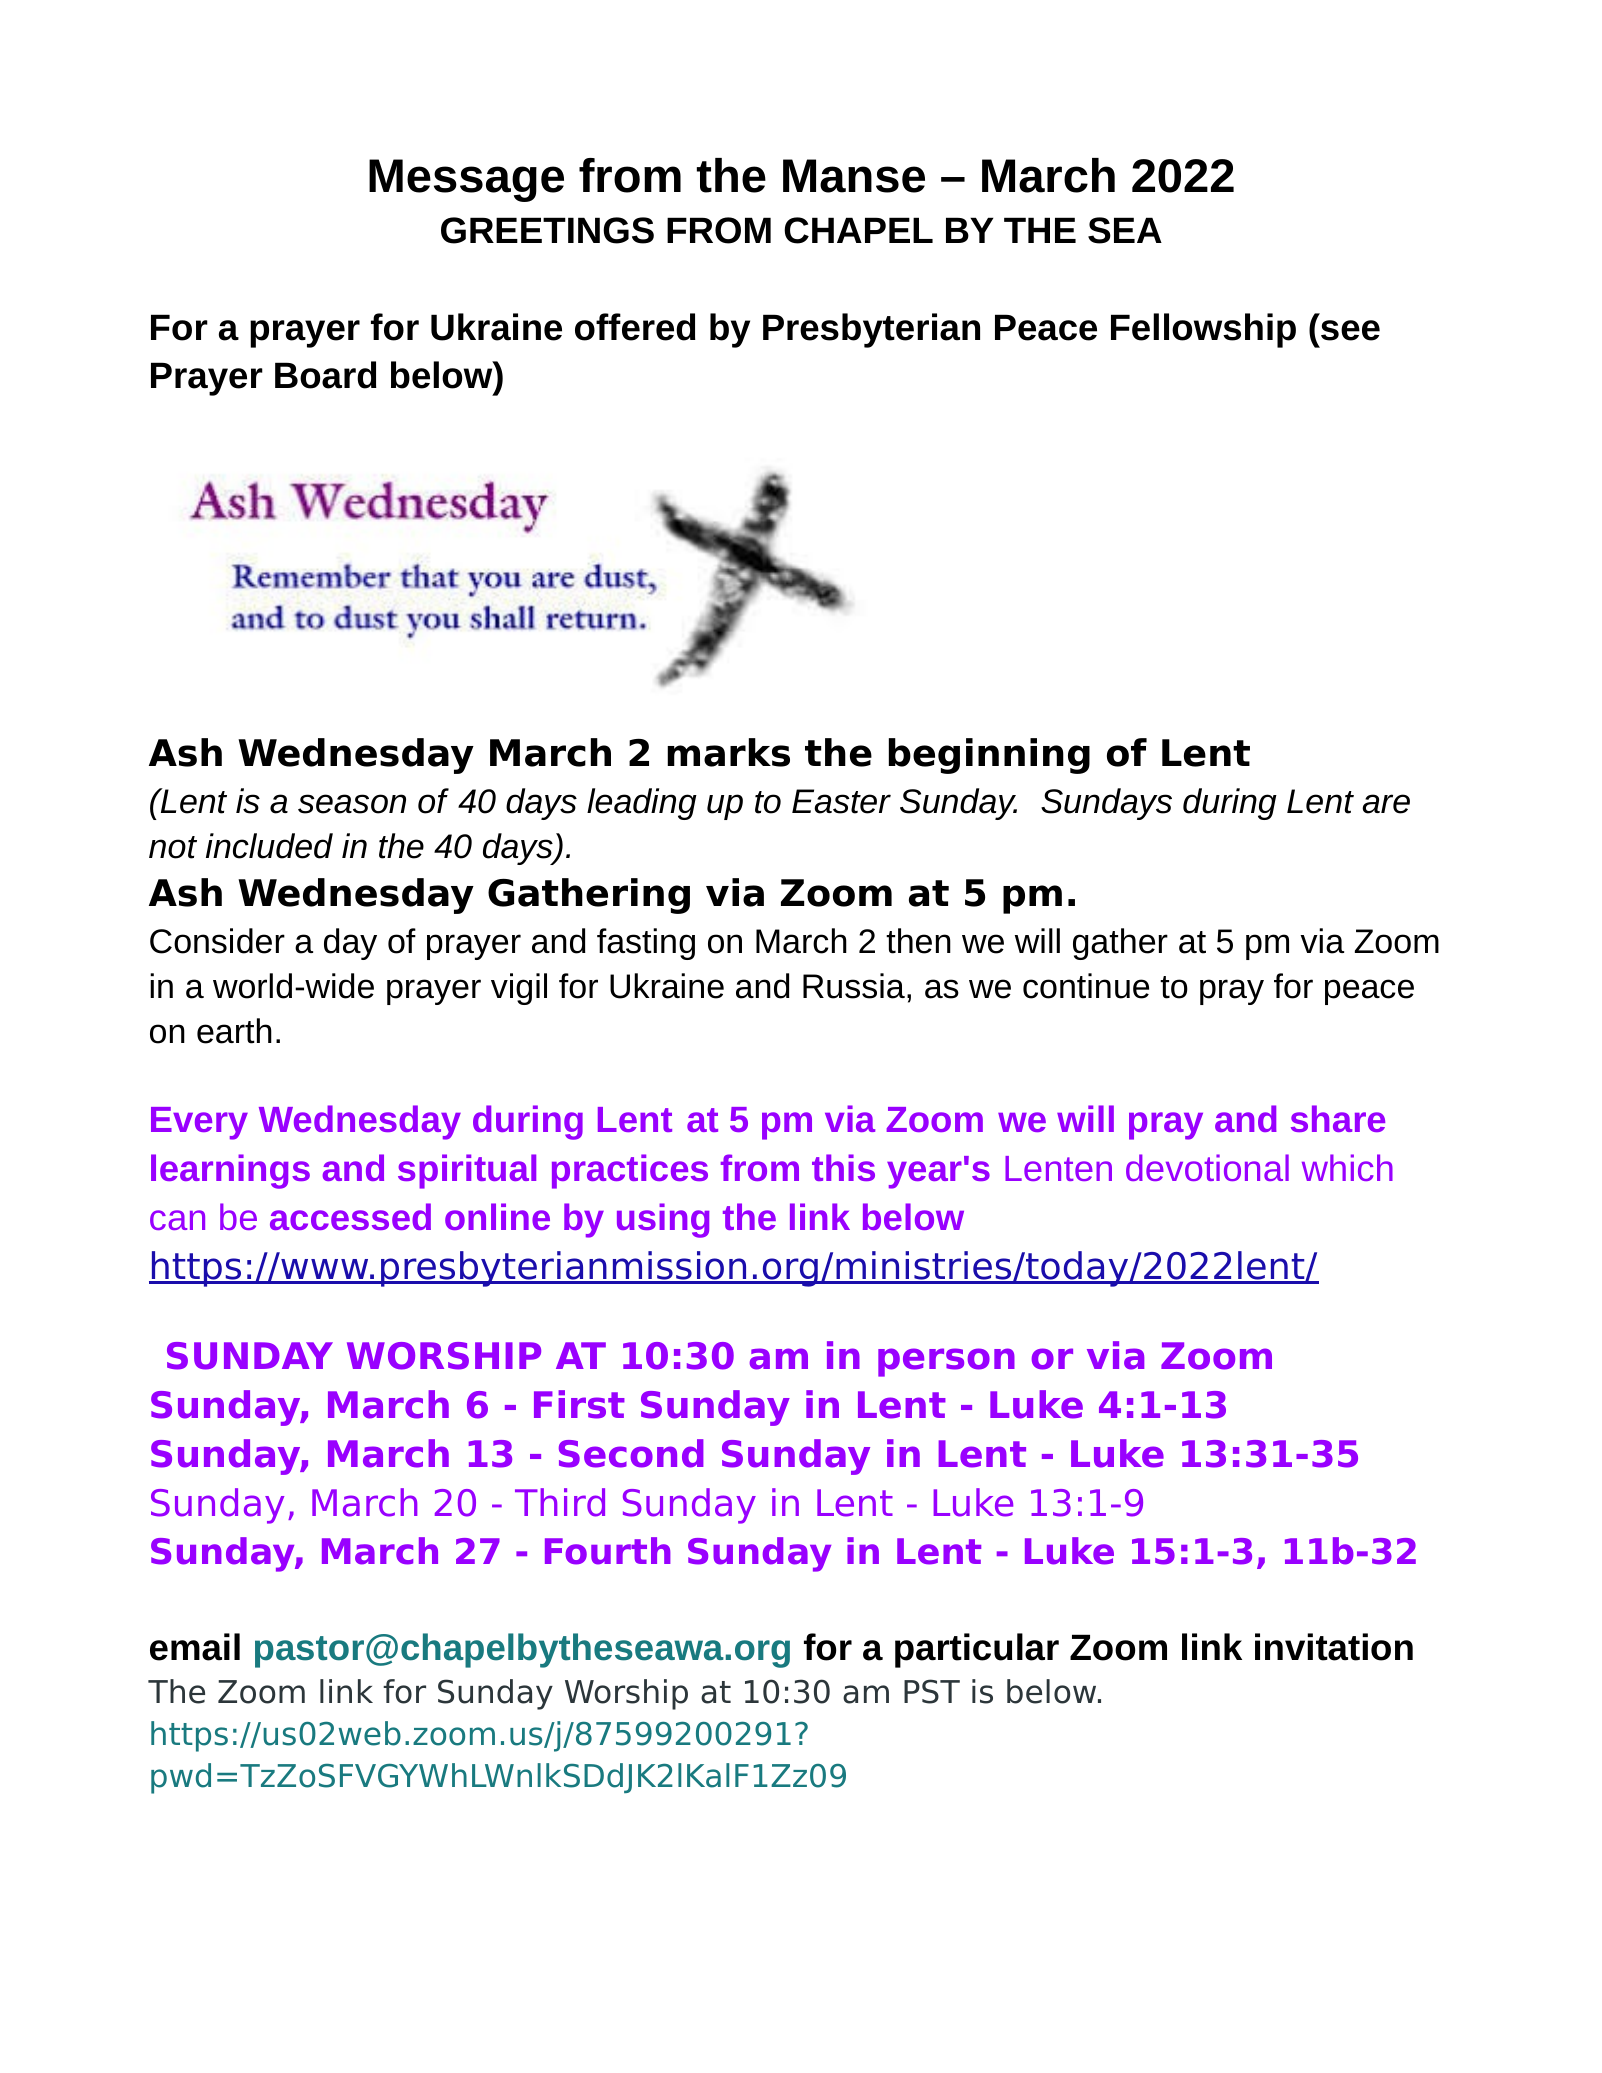  I want to click on PST, so click(932, 1691).
